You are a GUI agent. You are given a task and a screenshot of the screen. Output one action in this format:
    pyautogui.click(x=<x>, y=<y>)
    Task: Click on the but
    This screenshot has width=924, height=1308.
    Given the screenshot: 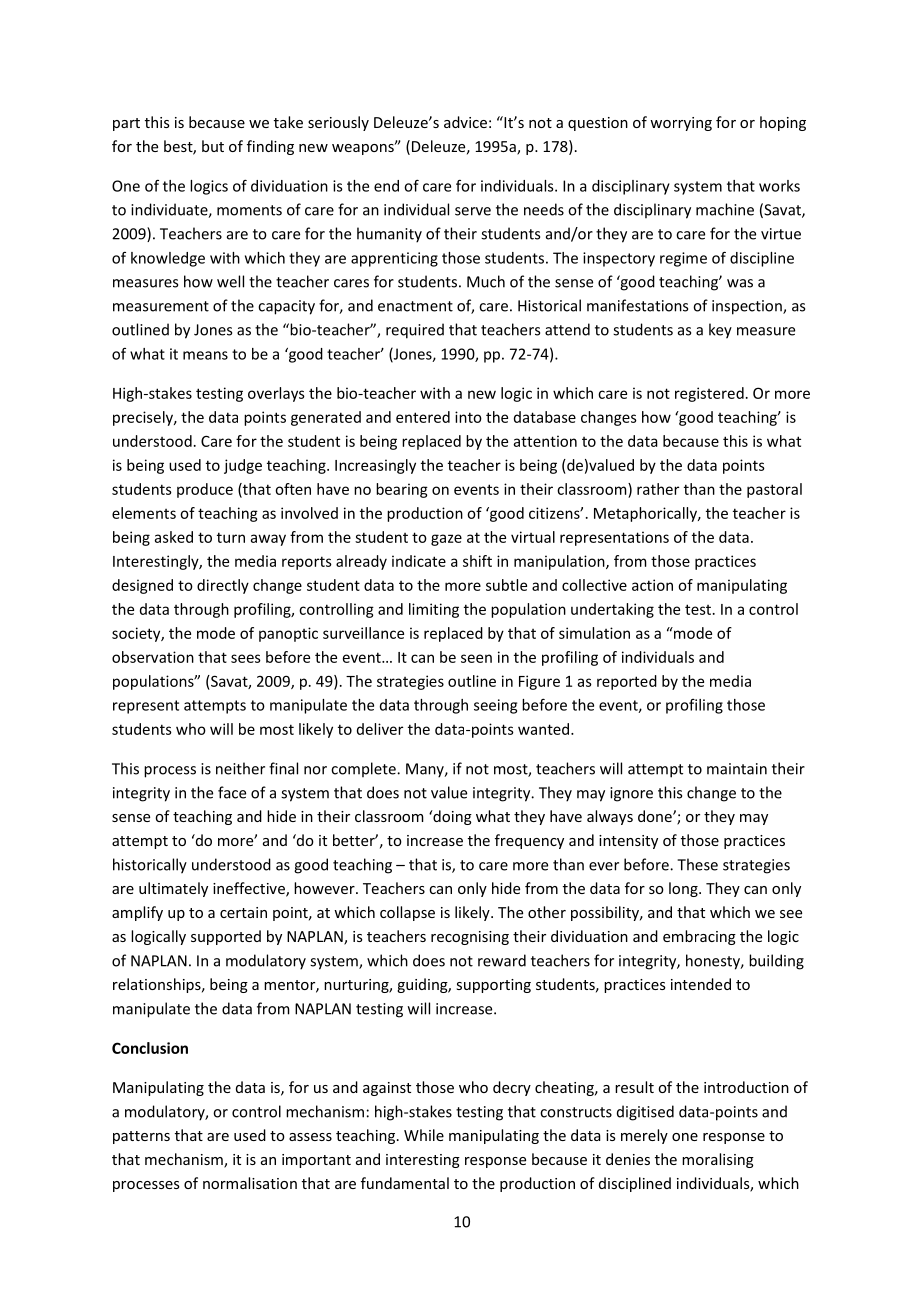 What is the action you would take?
    pyautogui.click(x=213, y=146)
